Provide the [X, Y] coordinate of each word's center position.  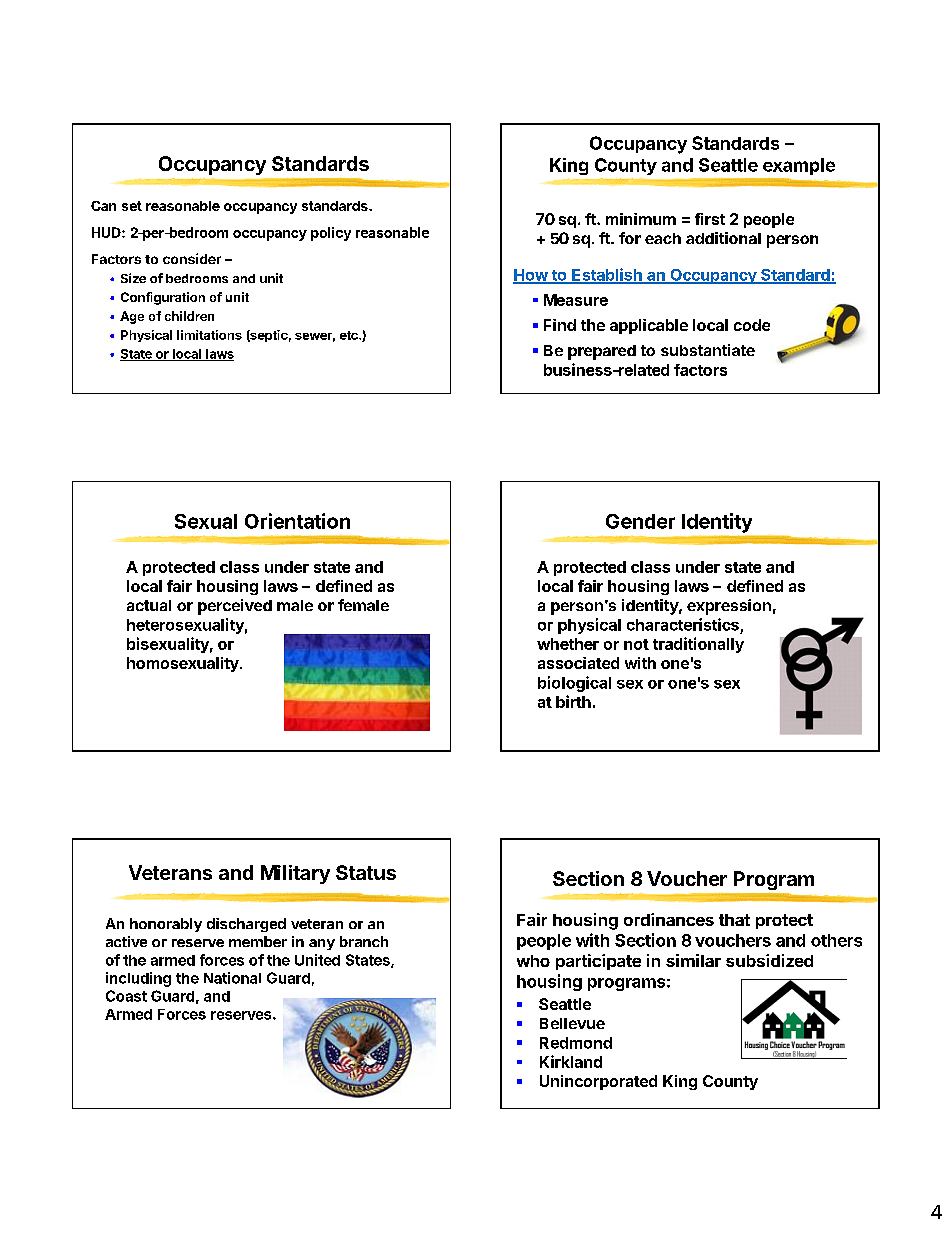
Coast [126, 996]
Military [295, 874]
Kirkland [571, 1061]
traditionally [698, 645]
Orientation [297, 521]
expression [729, 607]
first [710, 219]
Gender [640, 521]
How [531, 276]
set [132, 206]
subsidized [769, 960]
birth [573, 701]
